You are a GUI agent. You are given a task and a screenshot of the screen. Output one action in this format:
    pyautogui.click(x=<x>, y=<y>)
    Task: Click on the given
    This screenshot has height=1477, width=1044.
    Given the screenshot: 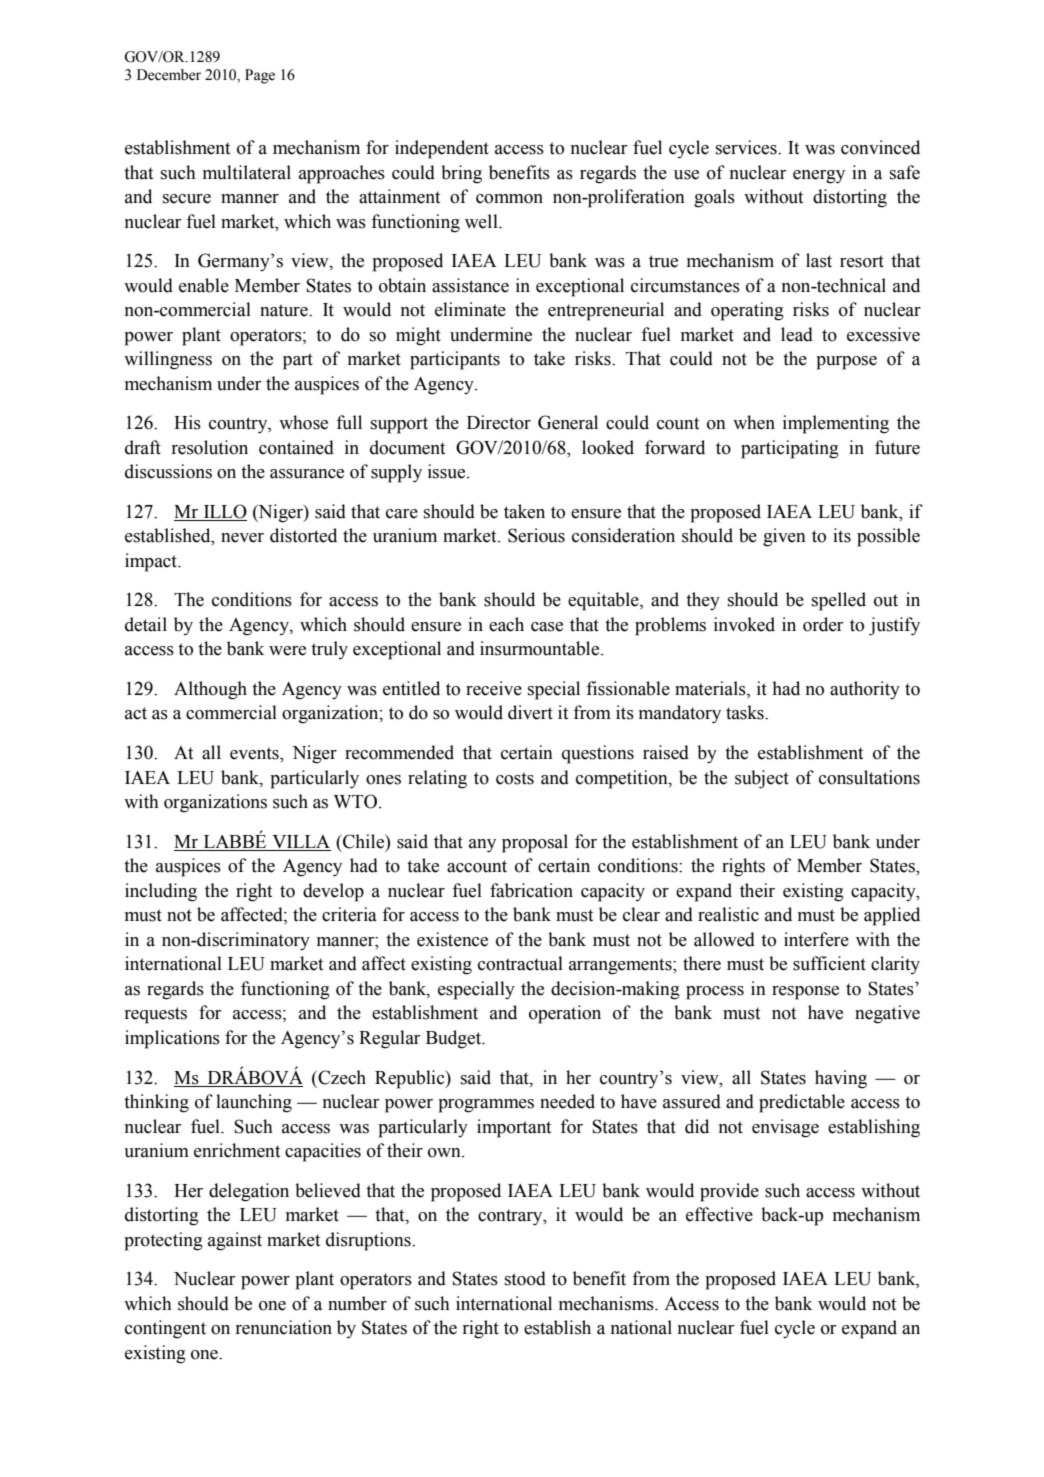 What is the action you would take?
    pyautogui.click(x=784, y=537)
